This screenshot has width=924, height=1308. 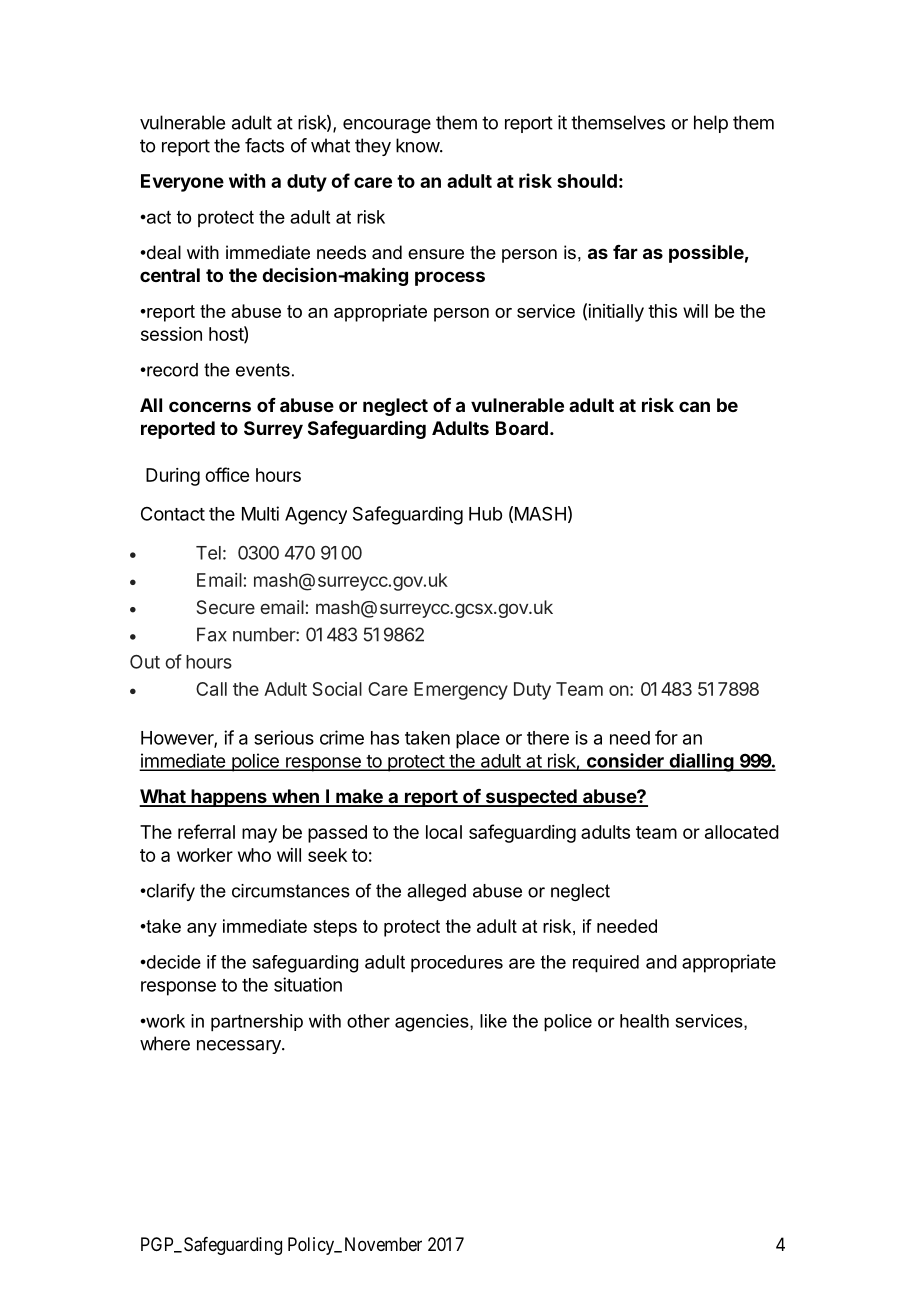 I want to click on help, so click(x=711, y=124).
